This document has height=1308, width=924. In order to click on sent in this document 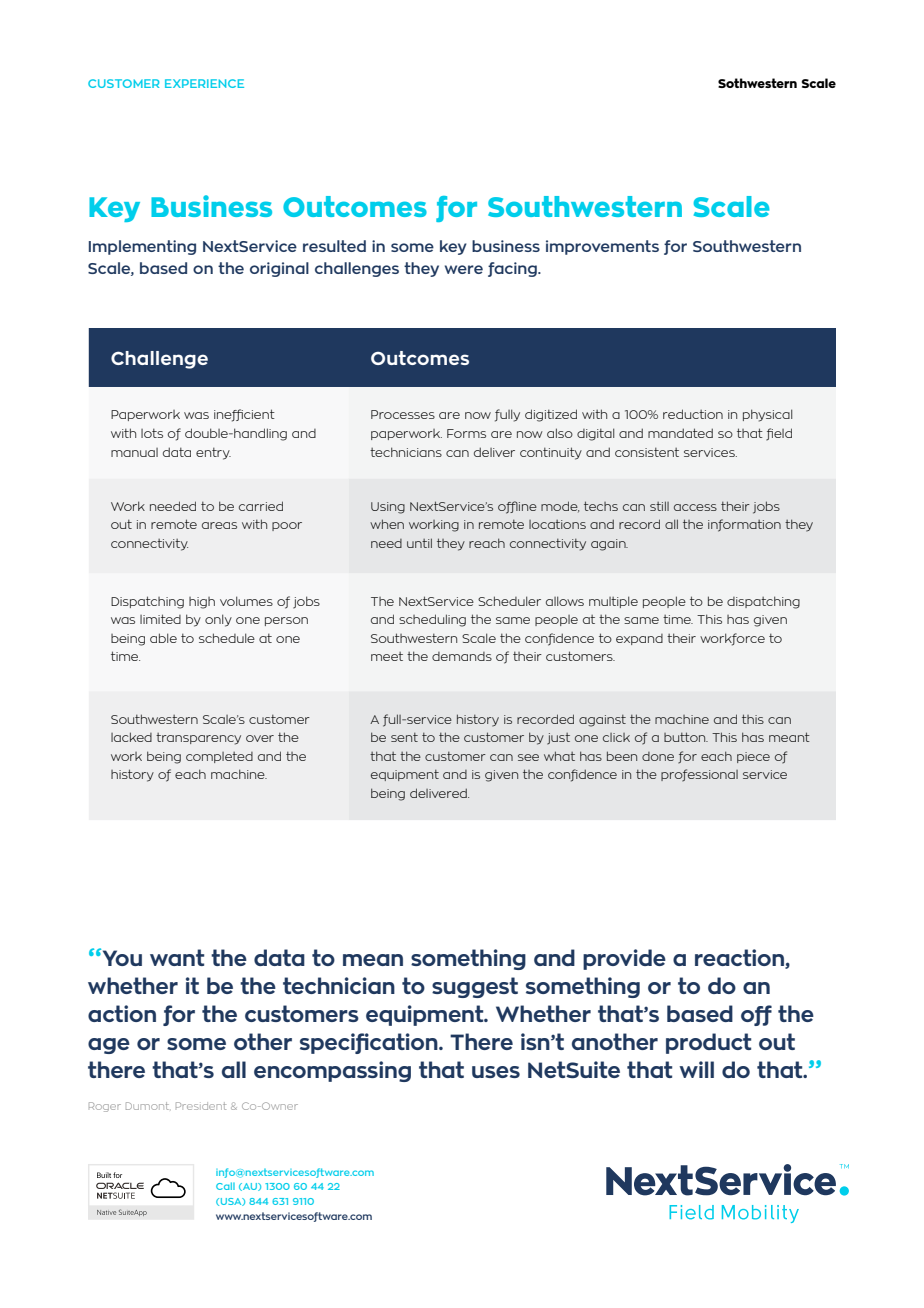, I will do `click(404, 737)`.
